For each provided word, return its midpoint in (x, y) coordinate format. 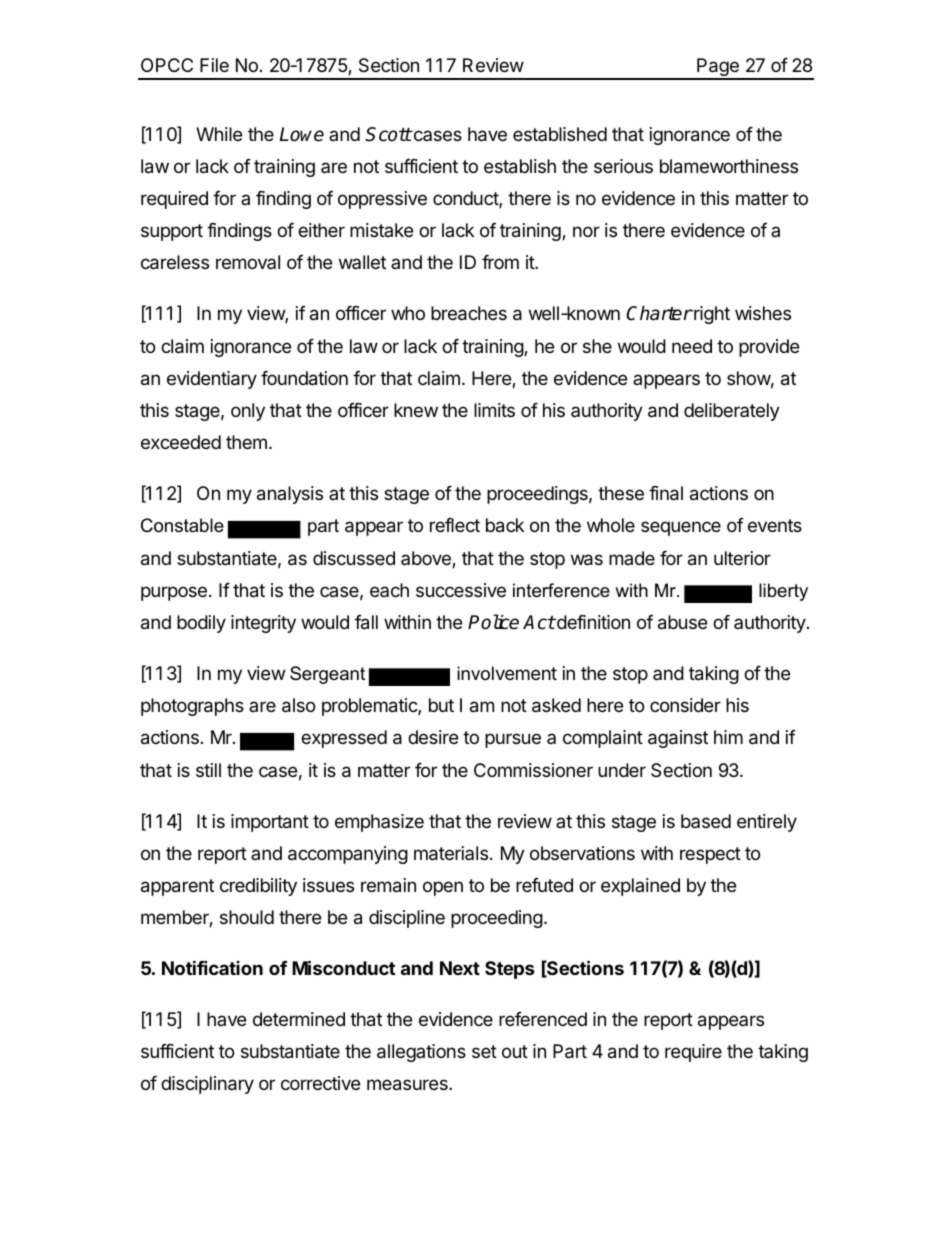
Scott (388, 134)
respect (710, 855)
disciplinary (207, 1085)
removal (248, 262)
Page (718, 68)
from (500, 262)
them (246, 442)
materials (451, 853)
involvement (507, 673)
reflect (455, 525)
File (214, 65)
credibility (258, 887)
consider (685, 705)
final (666, 493)
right (711, 315)
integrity (263, 624)
